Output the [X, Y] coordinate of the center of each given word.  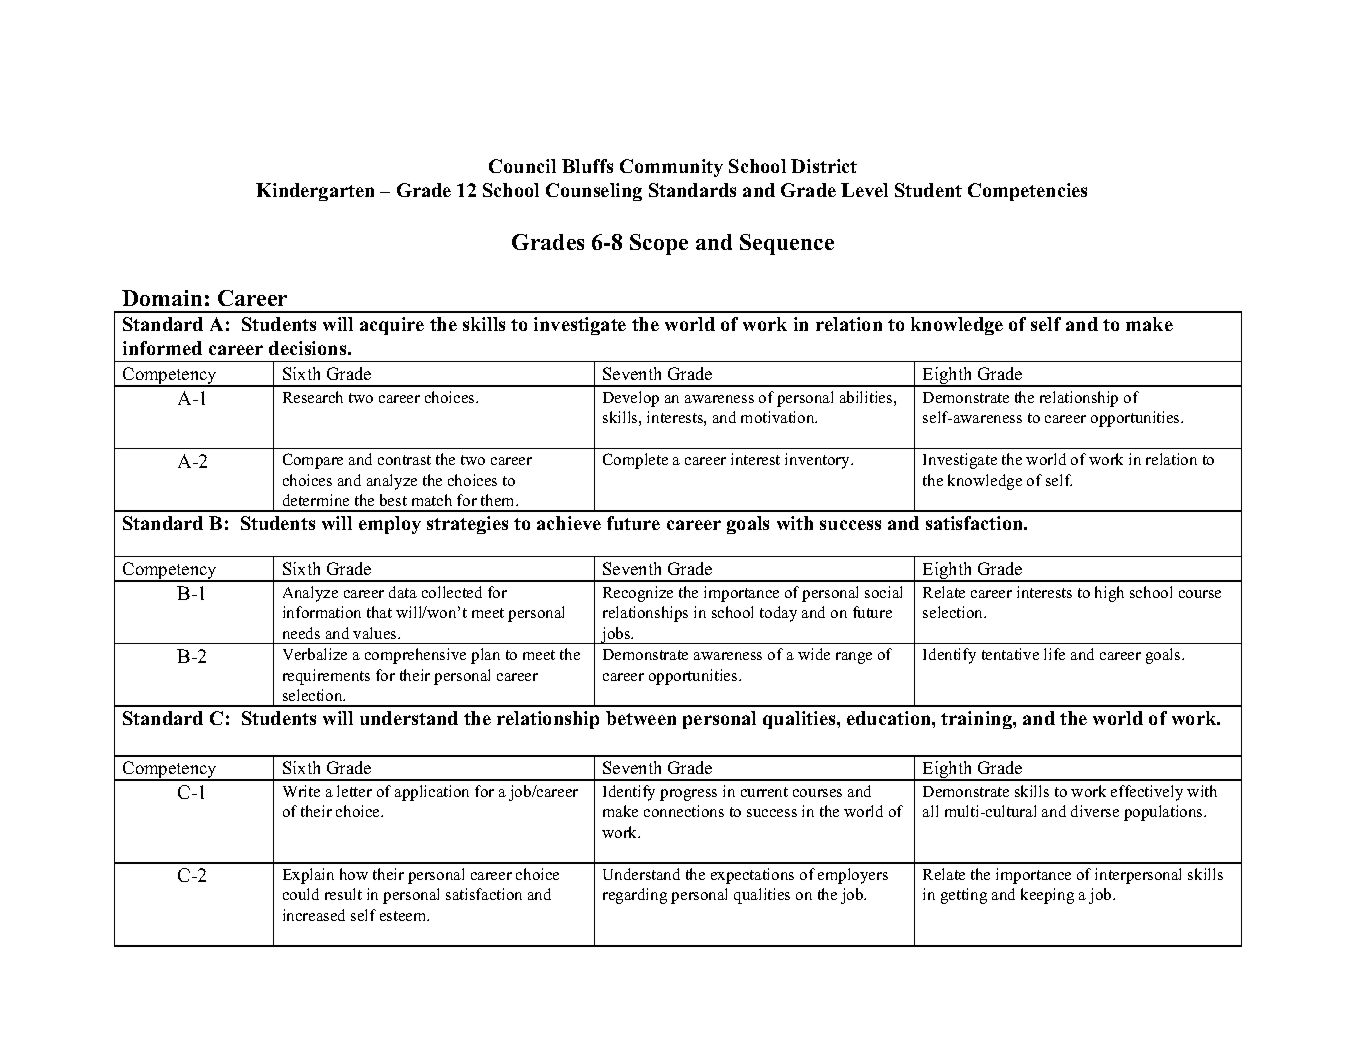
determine [316, 500]
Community [671, 168]
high [1109, 594]
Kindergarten [315, 192]
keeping [1047, 896]
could [301, 894]
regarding [635, 896]
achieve [569, 523]
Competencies [1027, 192]
